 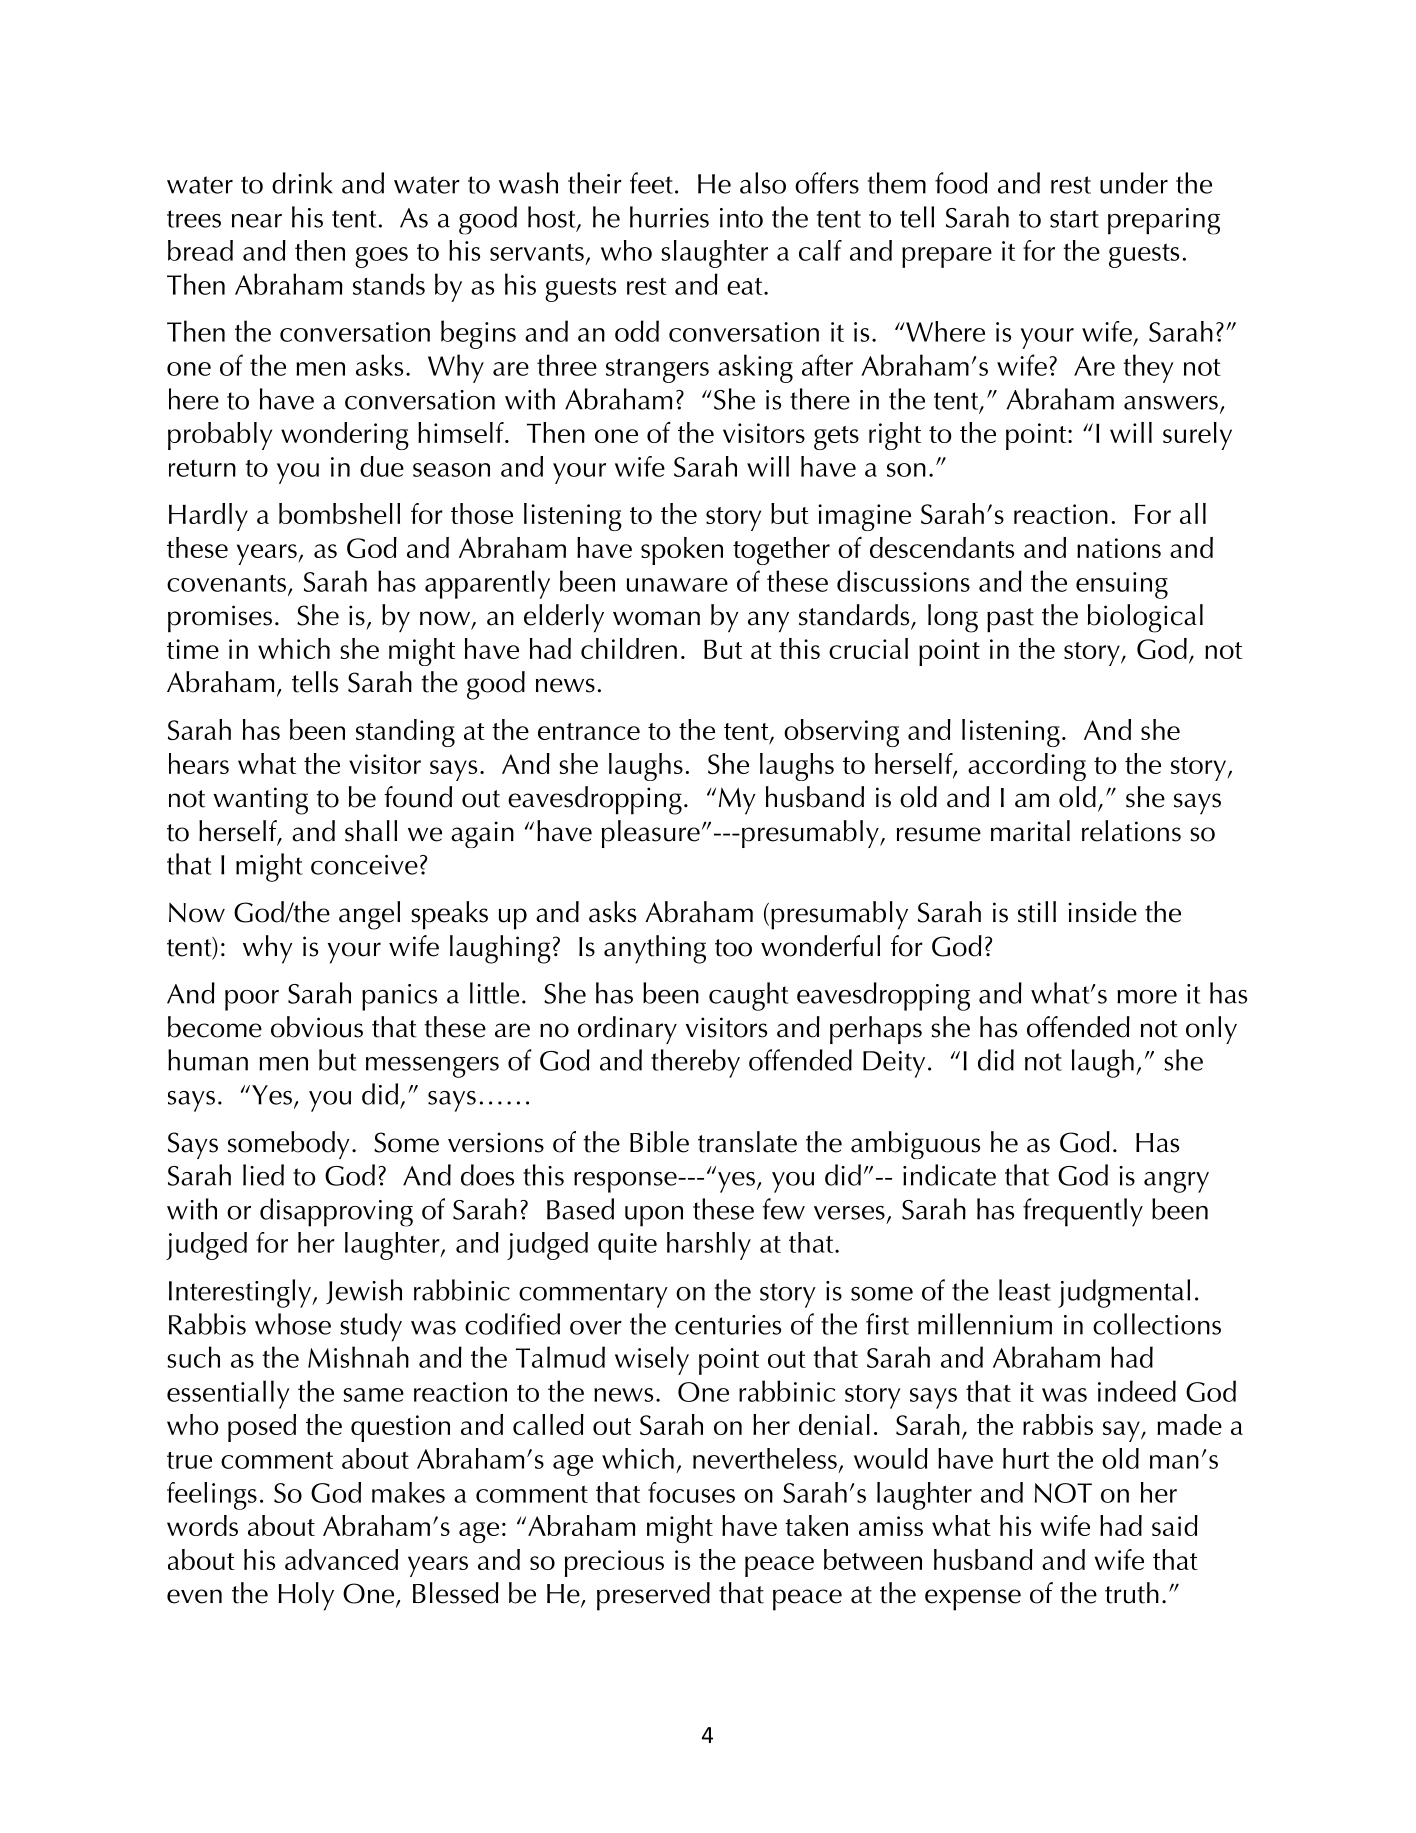 What do you see at coordinates (659, 1142) in the page?
I see `Bible` at bounding box center [659, 1142].
